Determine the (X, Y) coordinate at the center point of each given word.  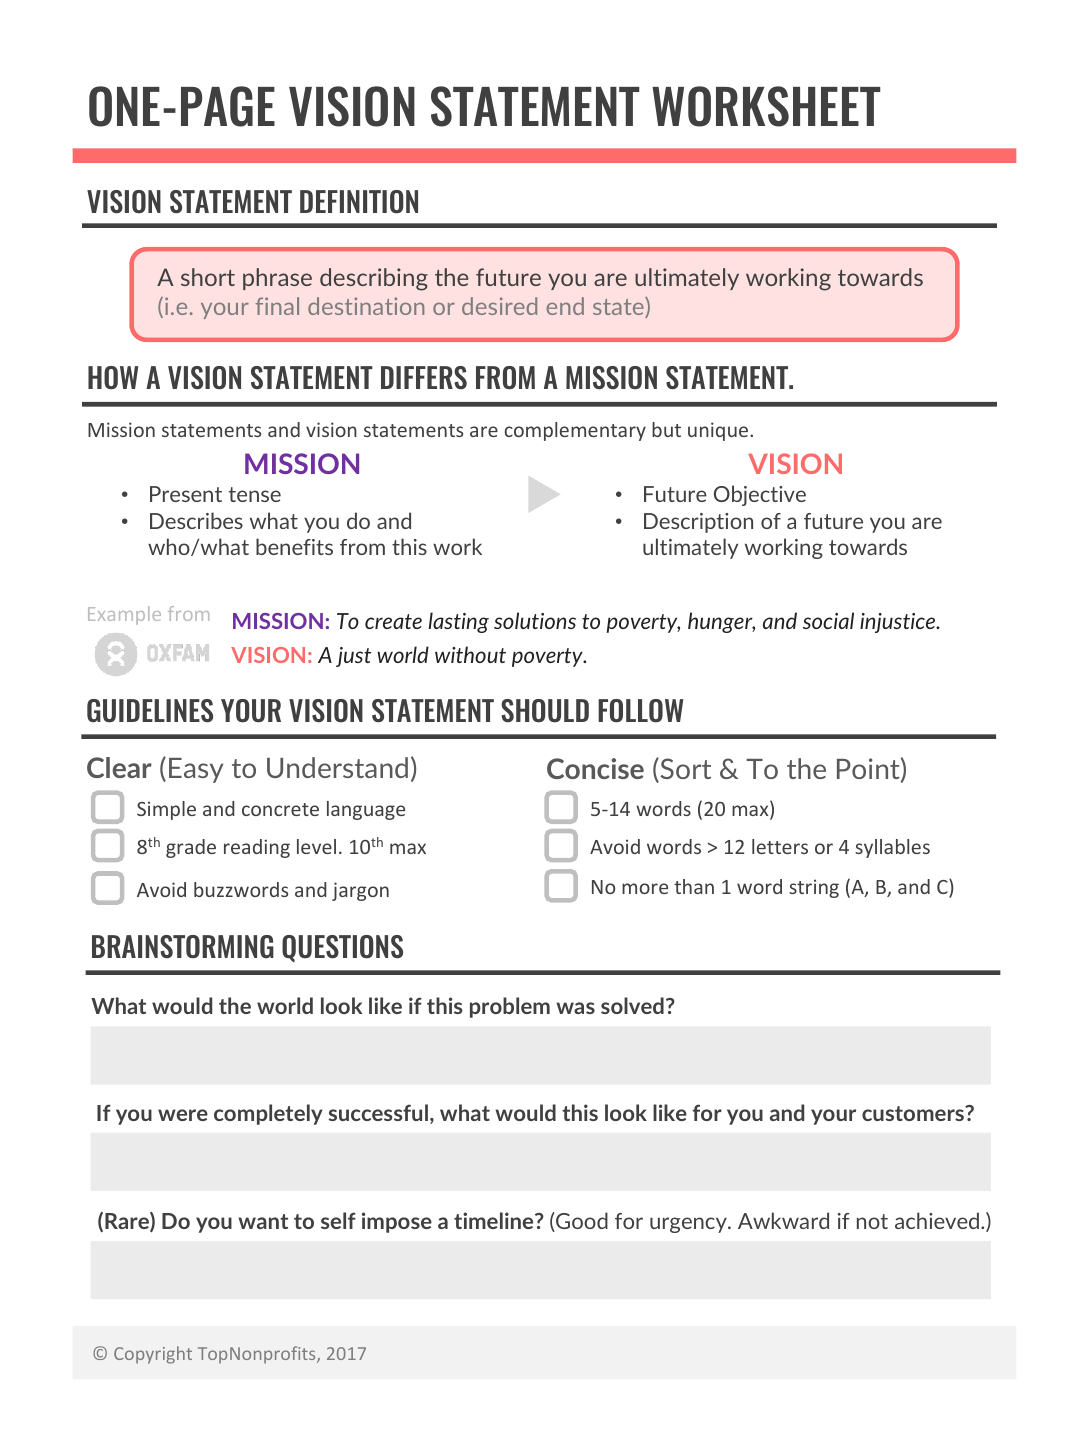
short (208, 277)
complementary (575, 431)
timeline (495, 1220)
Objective (760, 495)
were (183, 1115)
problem (510, 1007)
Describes (196, 520)
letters (780, 846)
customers (914, 1113)
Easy (196, 770)
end (565, 306)
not (872, 1221)
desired (499, 306)
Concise (595, 768)
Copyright (153, 1355)
